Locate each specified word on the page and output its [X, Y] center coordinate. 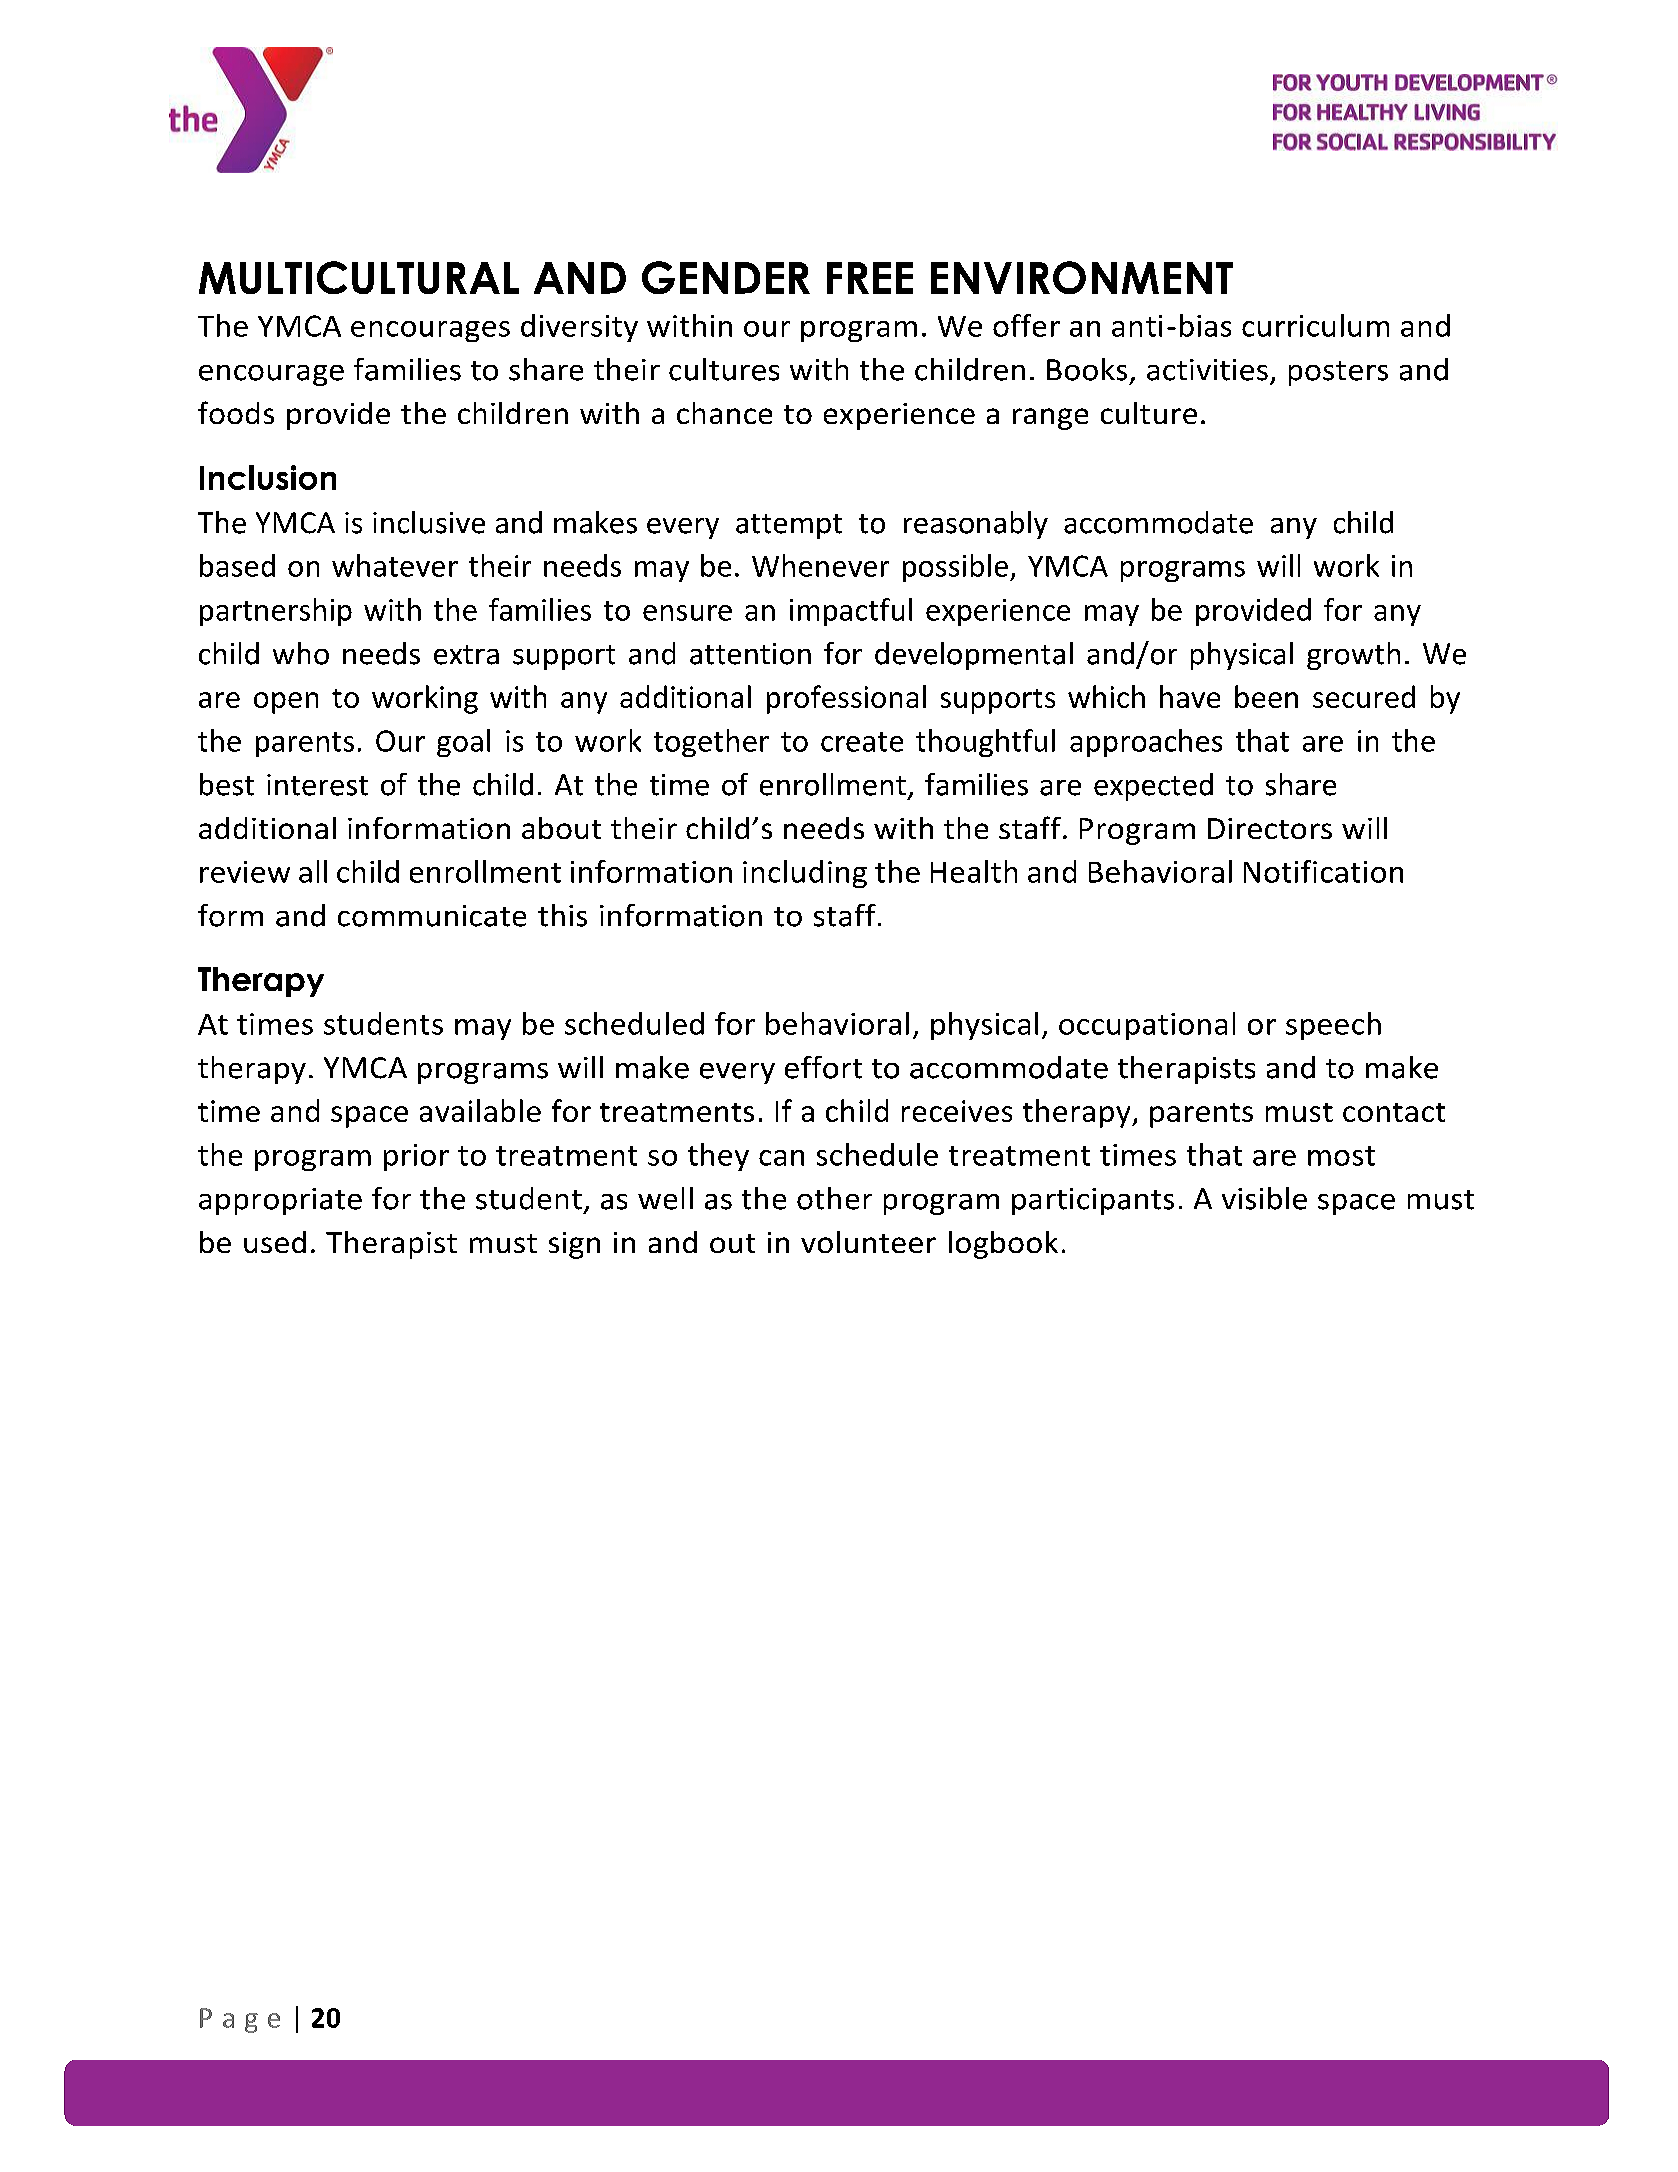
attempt [789, 526]
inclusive [429, 522]
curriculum [1315, 325]
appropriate [280, 1201]
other [834, 1198]
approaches [1146, 743]
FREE [870, 278]
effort [823, 1067]
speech [1333, 1026]
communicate [432, 916]
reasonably [976, 525]
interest [317, 785]
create [862, 742]
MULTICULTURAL [359, 277]
